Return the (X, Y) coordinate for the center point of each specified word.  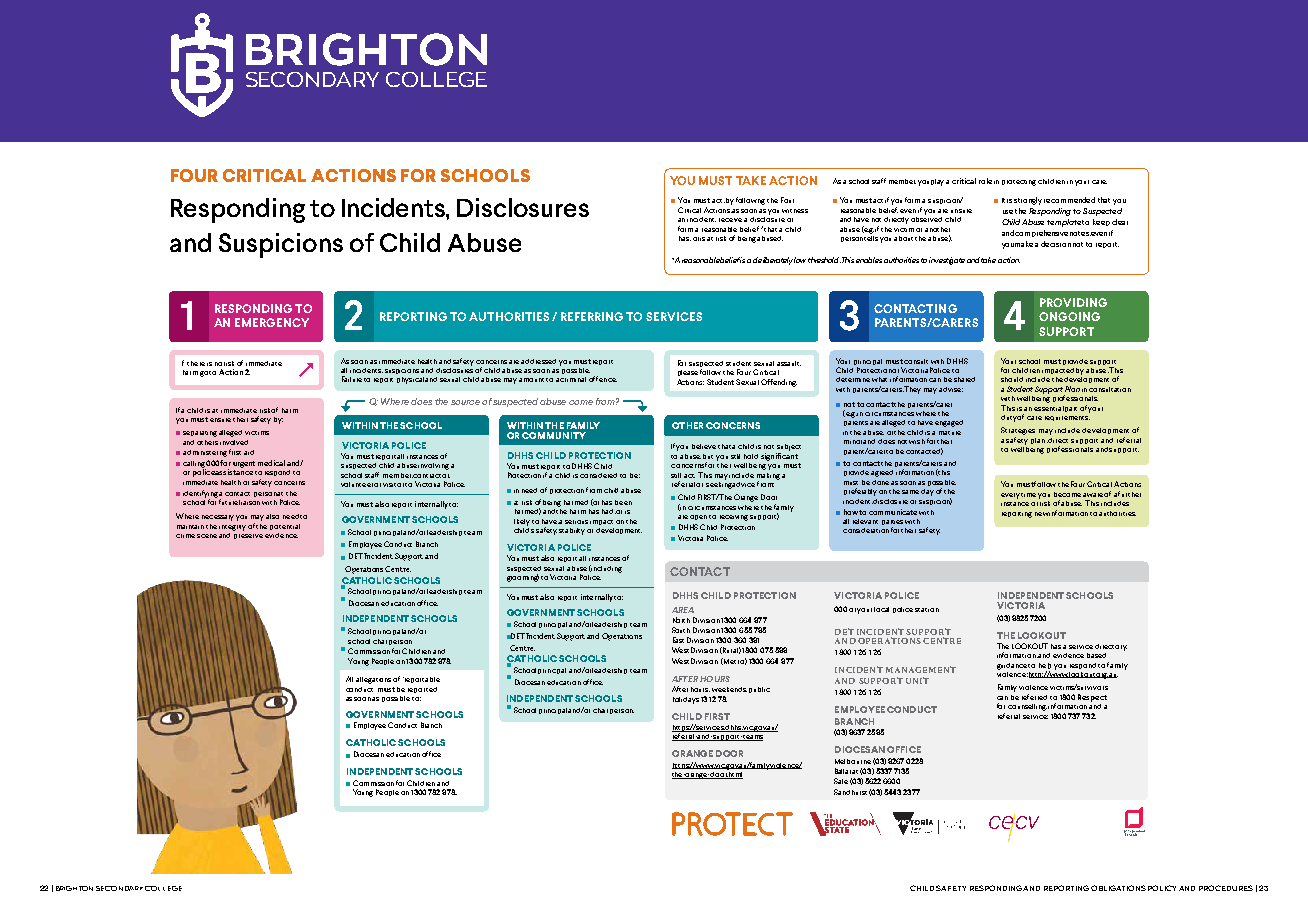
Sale (841, 781)
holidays (686, 700)
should (1012, 379)
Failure (352, 379)
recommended (1069, 200)
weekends (729, 689)
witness (795, 211)
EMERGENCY (272, 322)
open (698, 517)
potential (285, 527)
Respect (1092, 698)
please (688, 373)
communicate (893, 512)
